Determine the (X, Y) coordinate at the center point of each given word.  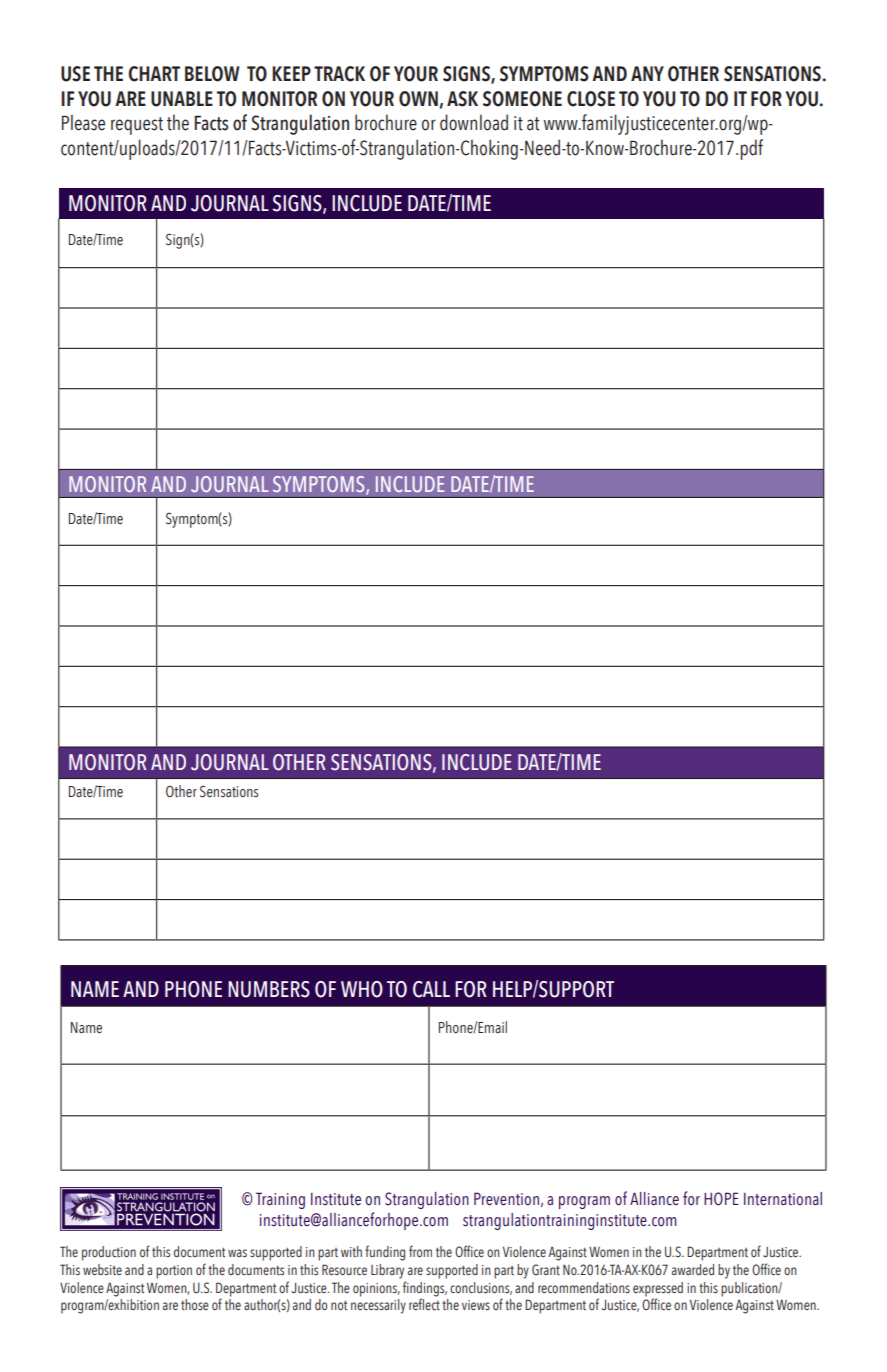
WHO (362, 989)
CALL (431, 989)
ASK (462, 99)
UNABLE (182, 99)
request (137, 126)
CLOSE (591, 99)
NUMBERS (269, 989)
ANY (647, 73)
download (474, 122)
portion (174, 1272)
